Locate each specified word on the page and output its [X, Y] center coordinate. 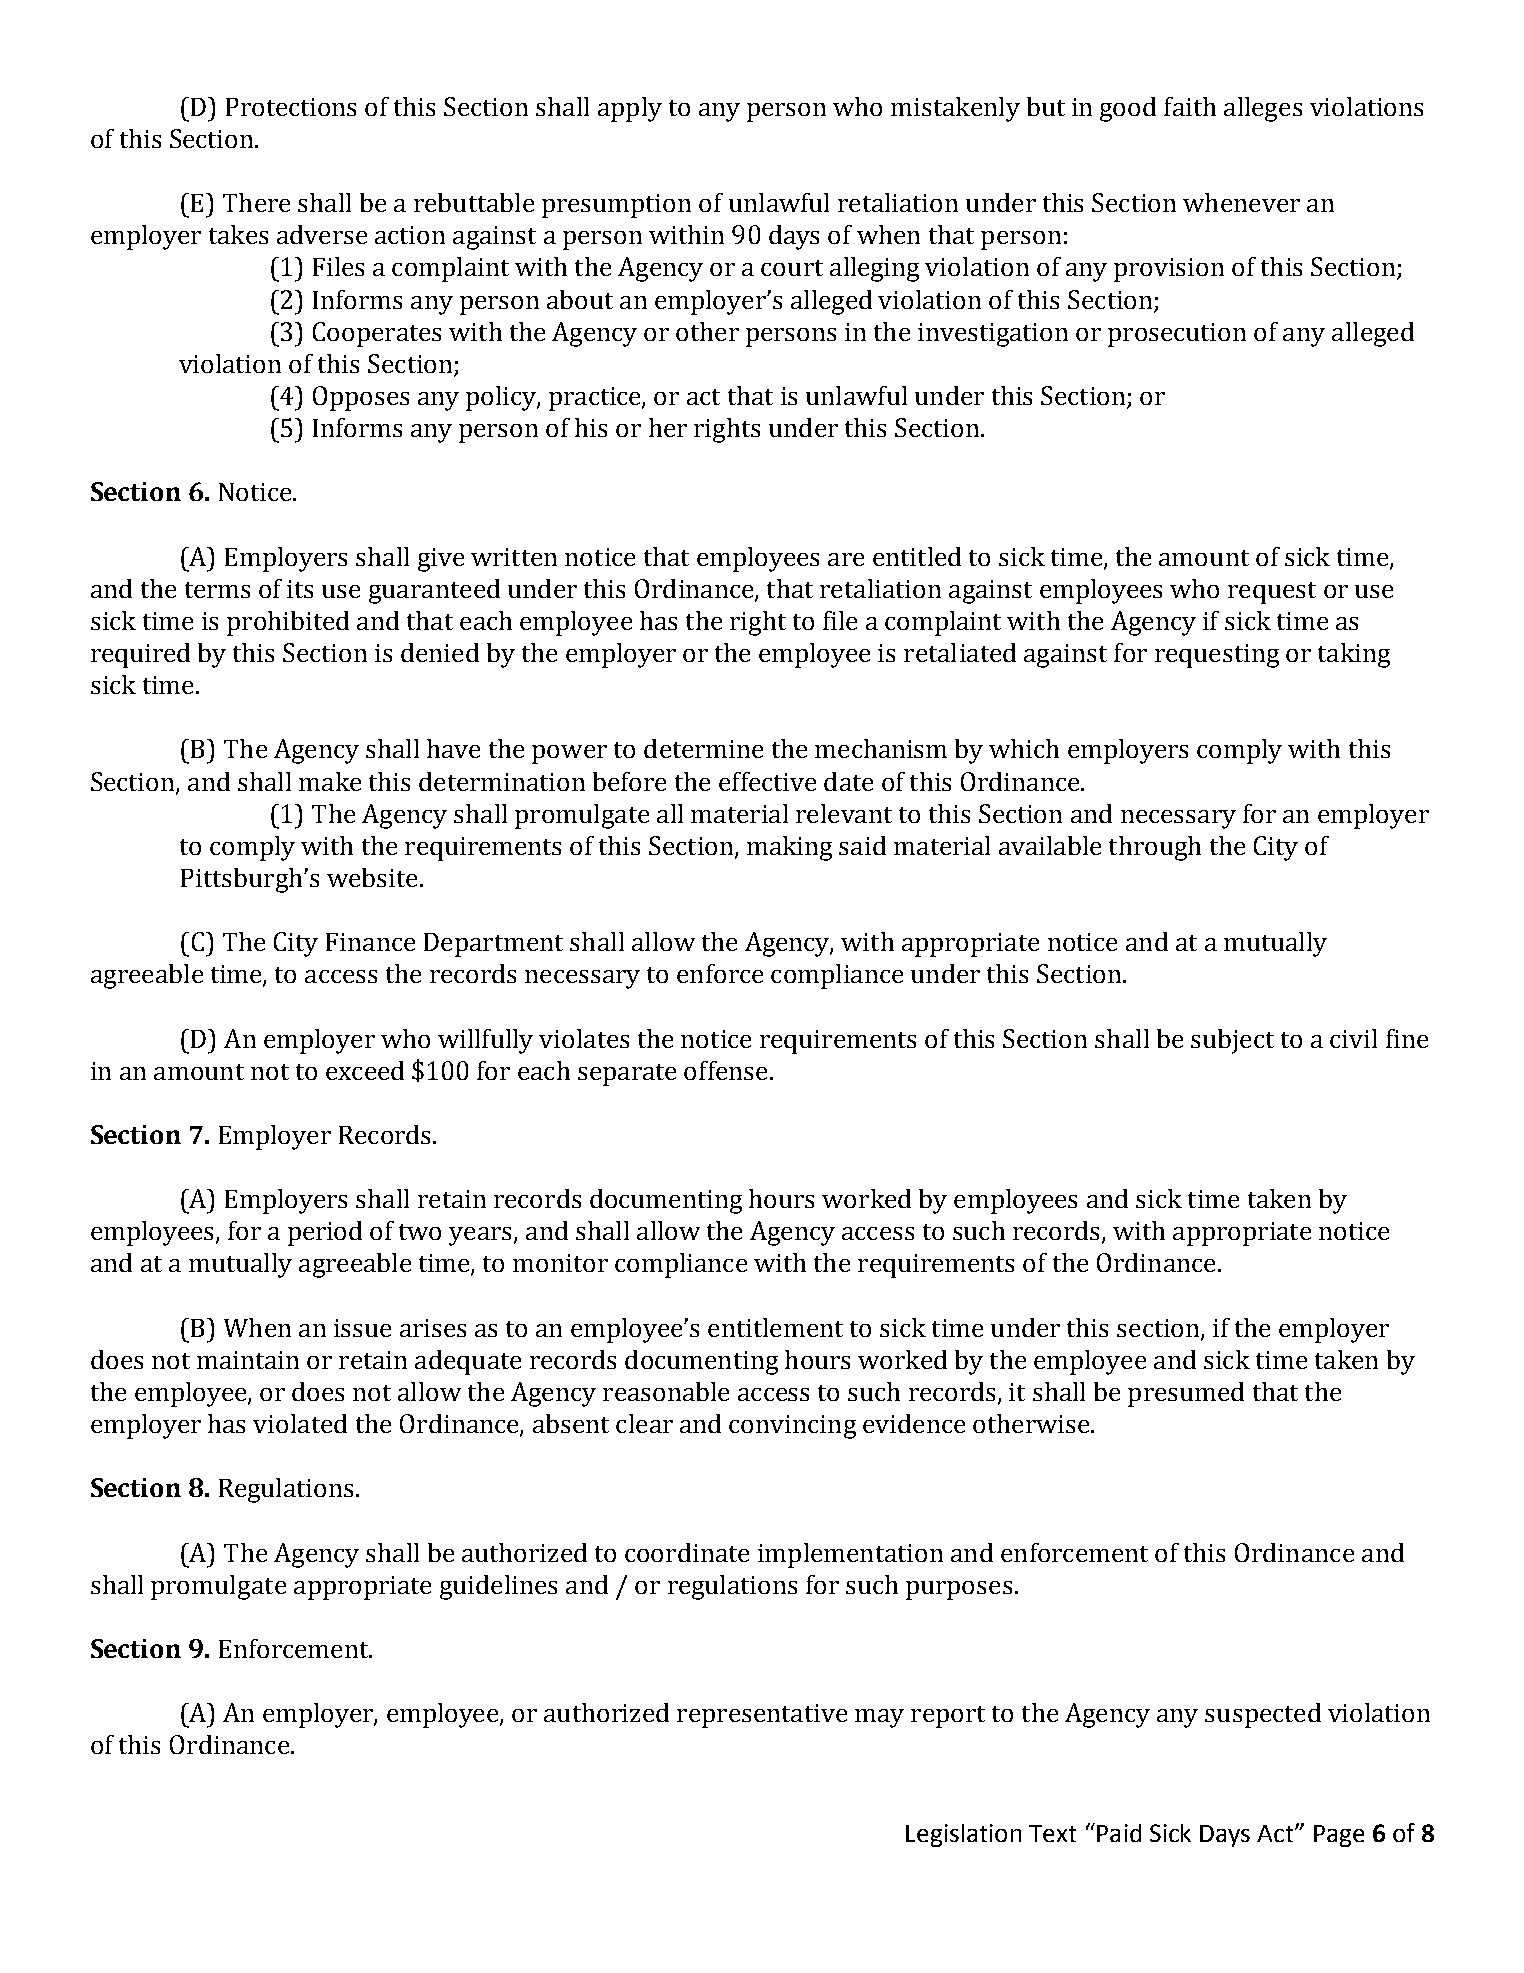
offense [725, 1070]
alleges [1263, 109]
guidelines [498, 1587]
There [256, 202]
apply [630, 109]
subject [1232, 1041]
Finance [370, 942]
